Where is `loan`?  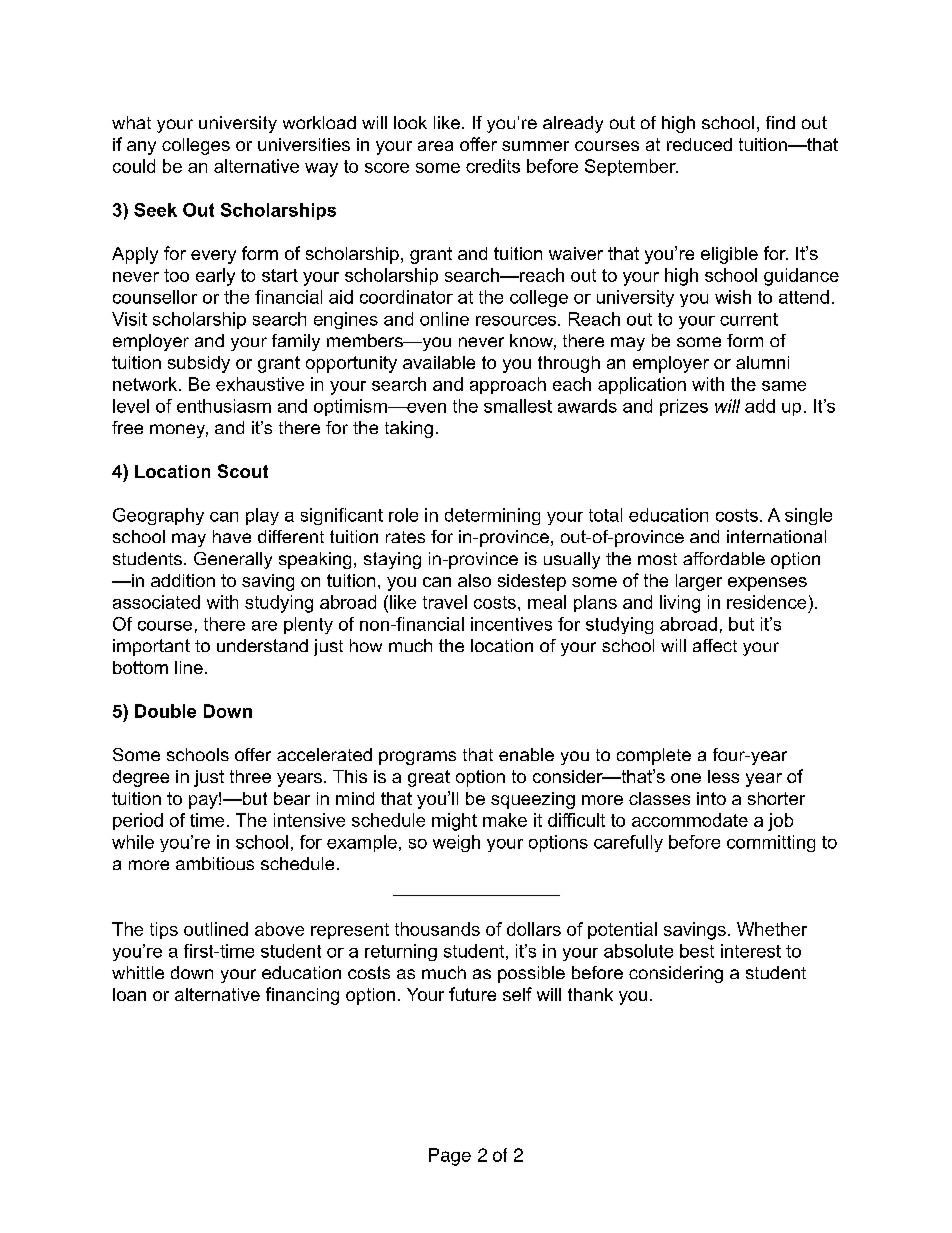 loan is located at coordinates (129, 994).
